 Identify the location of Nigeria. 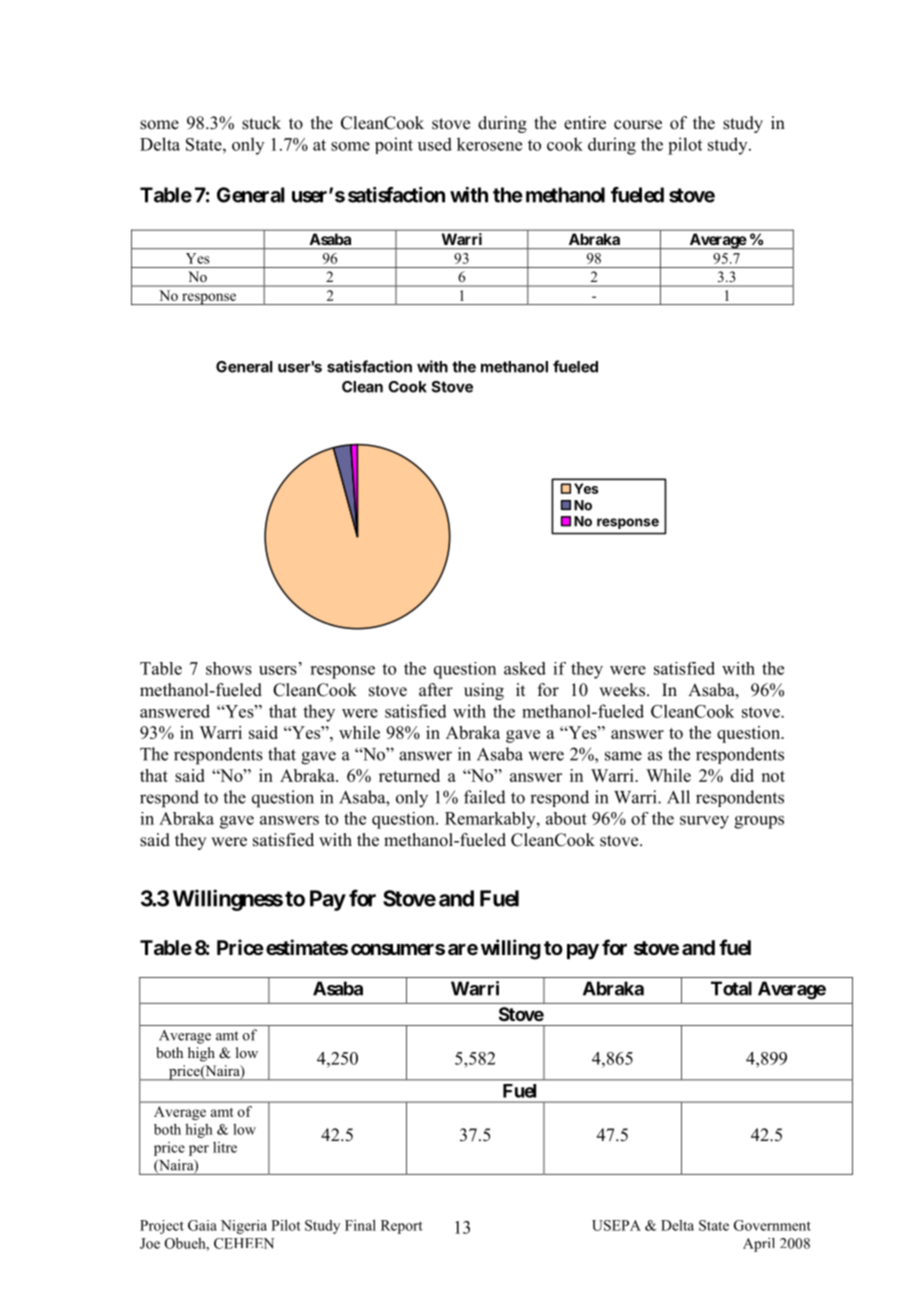
(244, 1227).
